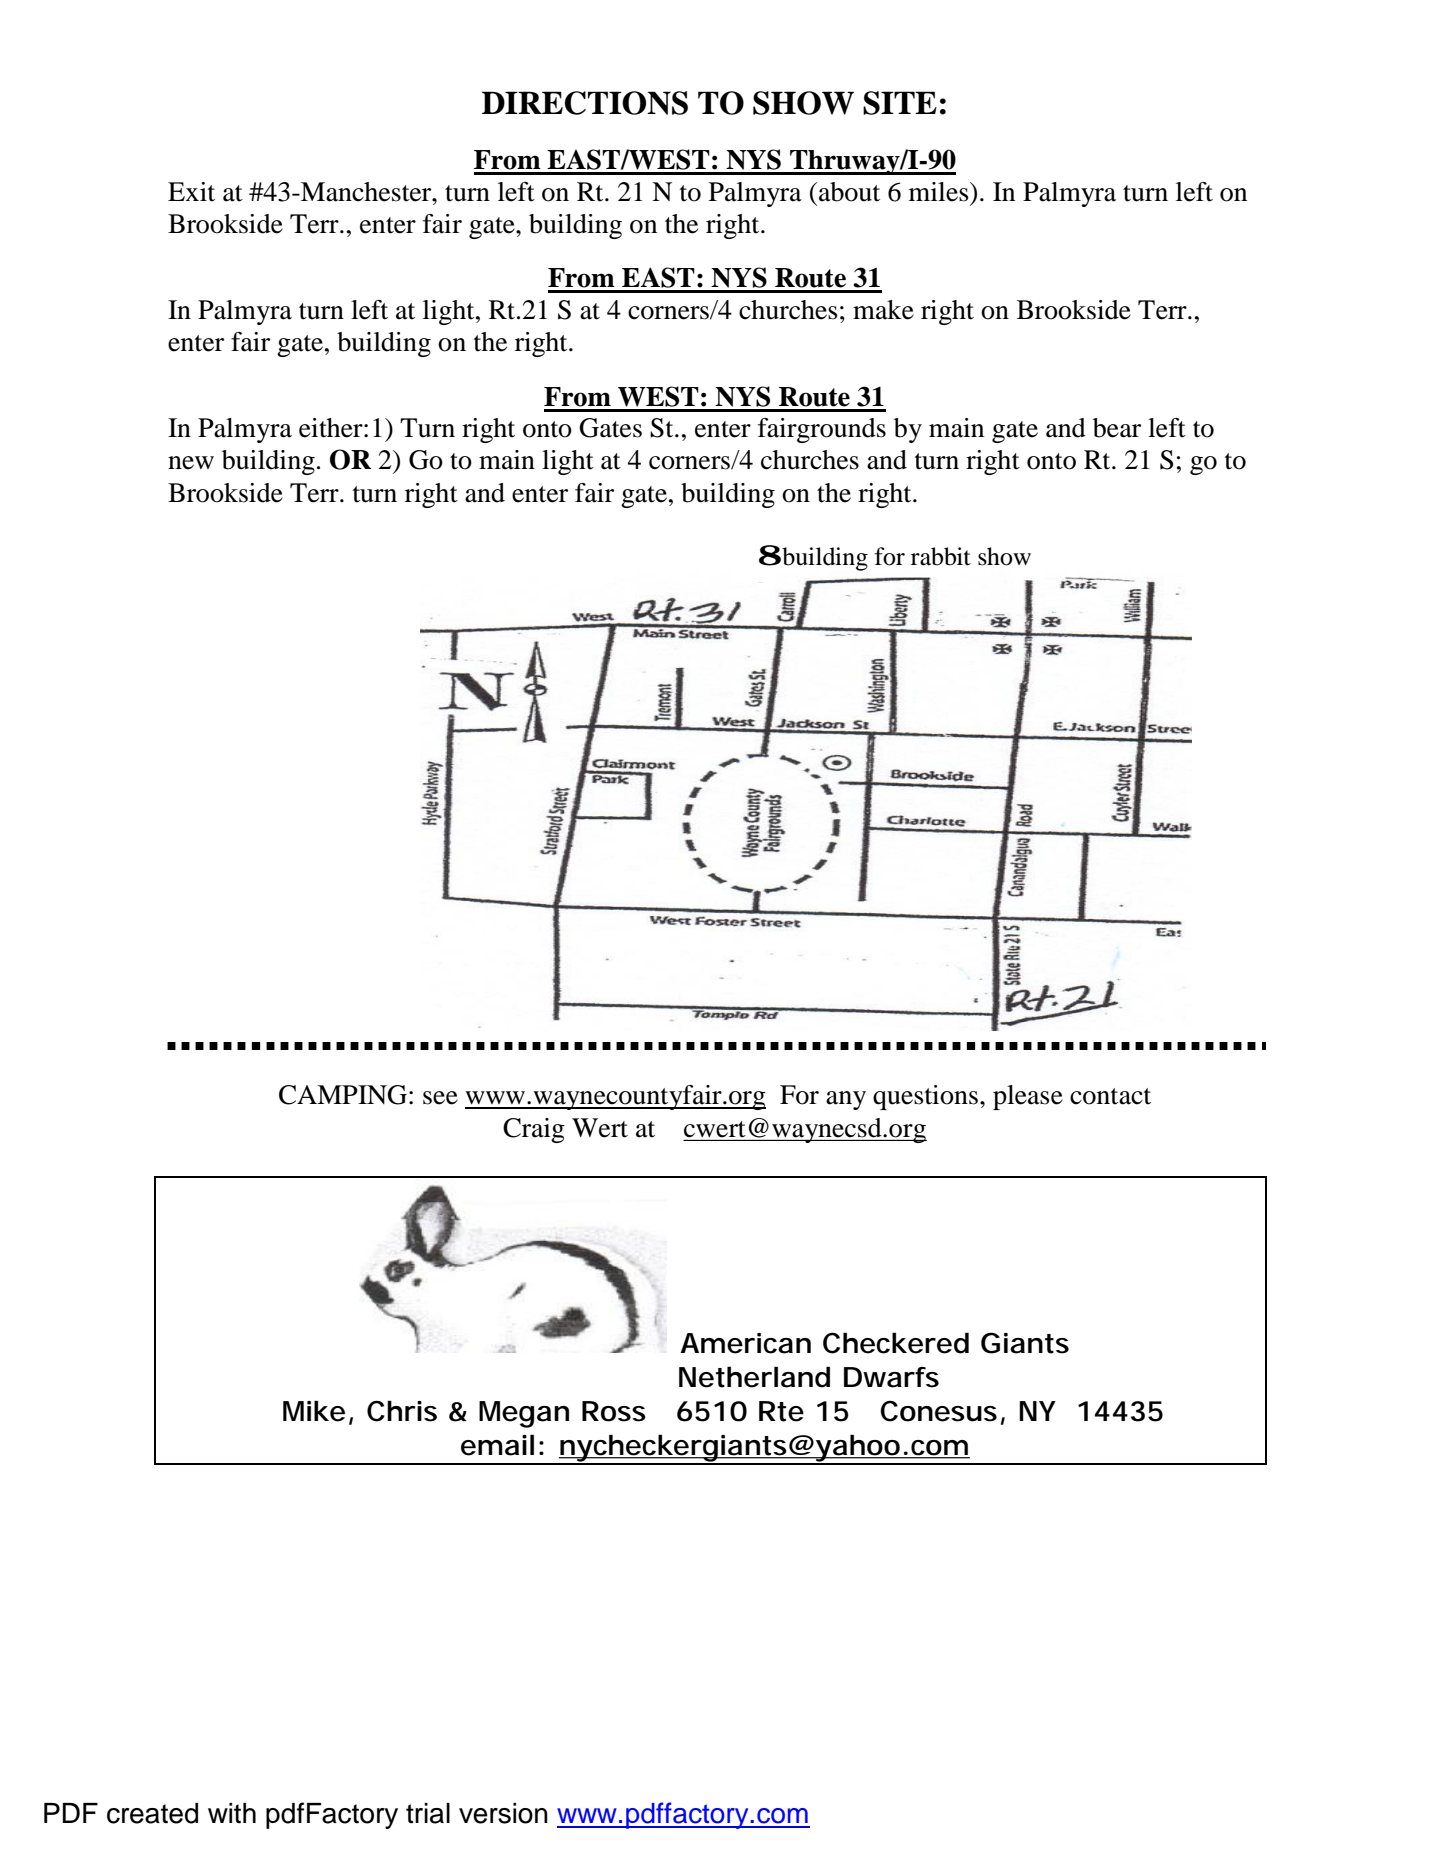 This page has width=1430, height=1851. Describe the element at coordinates (883, 310) in the page. I see `make` at that location.
